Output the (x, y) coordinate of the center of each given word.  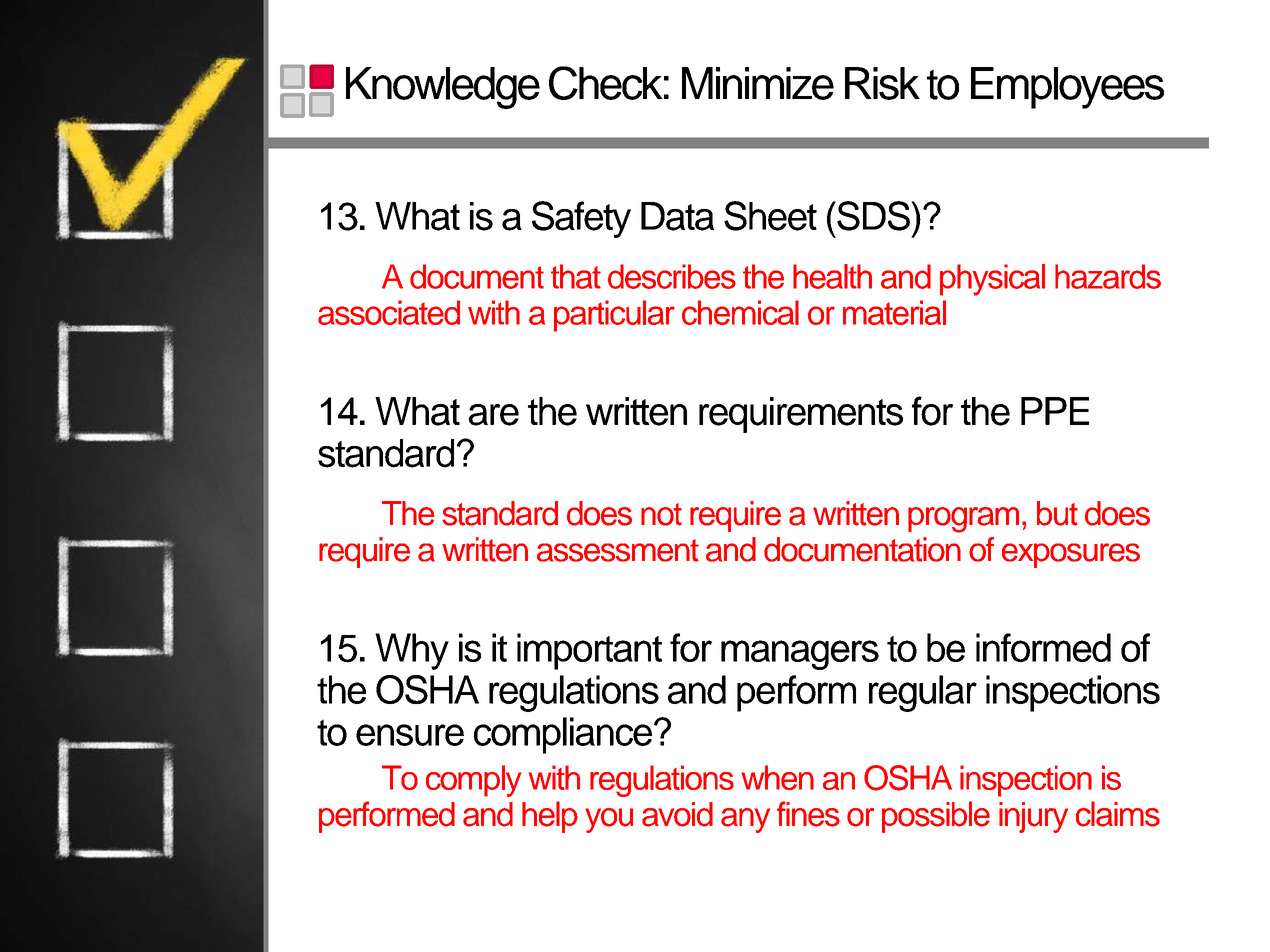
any (745, 820)
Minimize (758, 83)
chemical (740, 312)
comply (474, 781)
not (661, 514)
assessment (618, 550)
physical (992, 280)
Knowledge (443, 88)
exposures (1071, 555)
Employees (1067, 88)
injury (1033, 817)
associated (389, 312)
